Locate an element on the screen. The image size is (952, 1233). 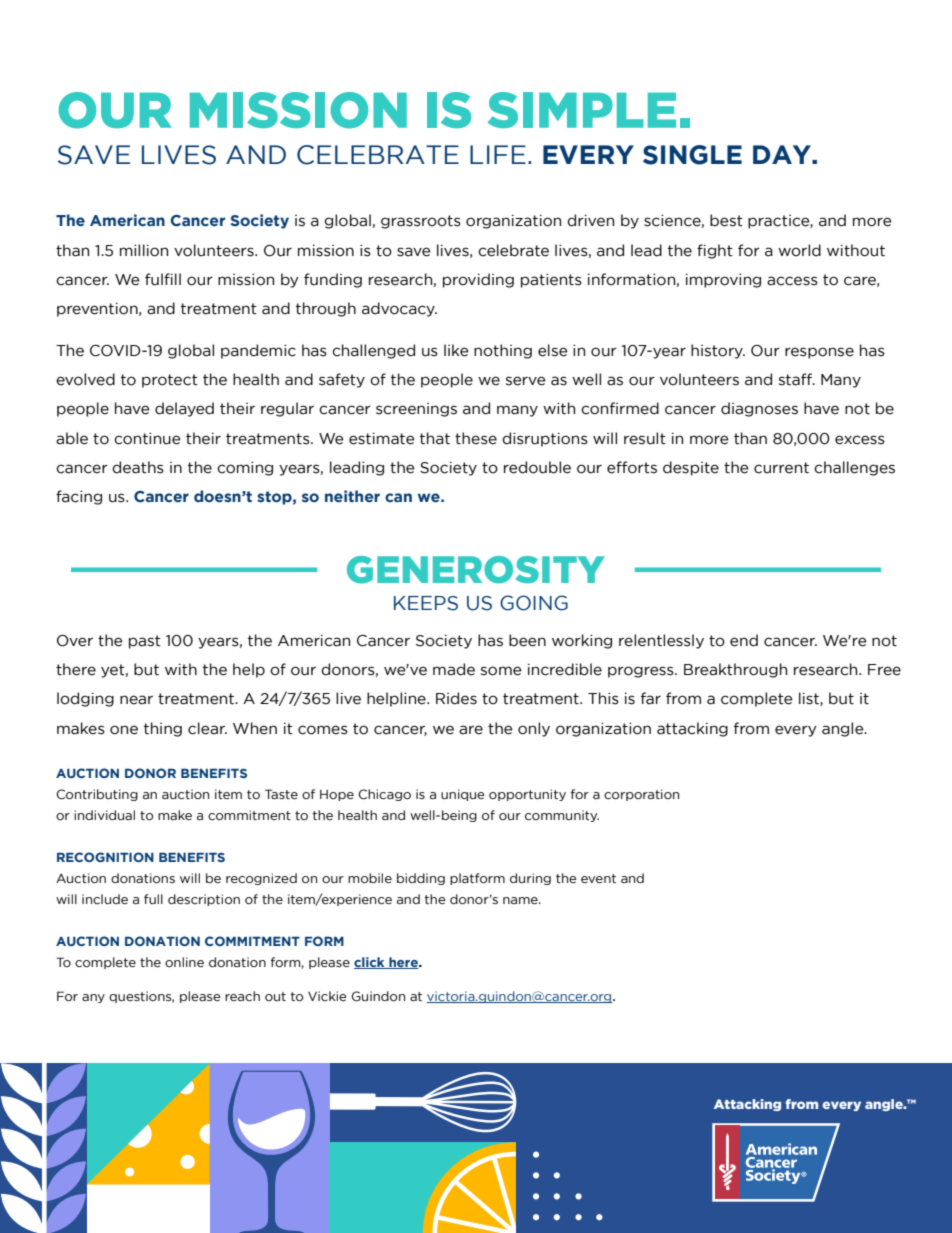
like is located at coordinates (456, 350).
